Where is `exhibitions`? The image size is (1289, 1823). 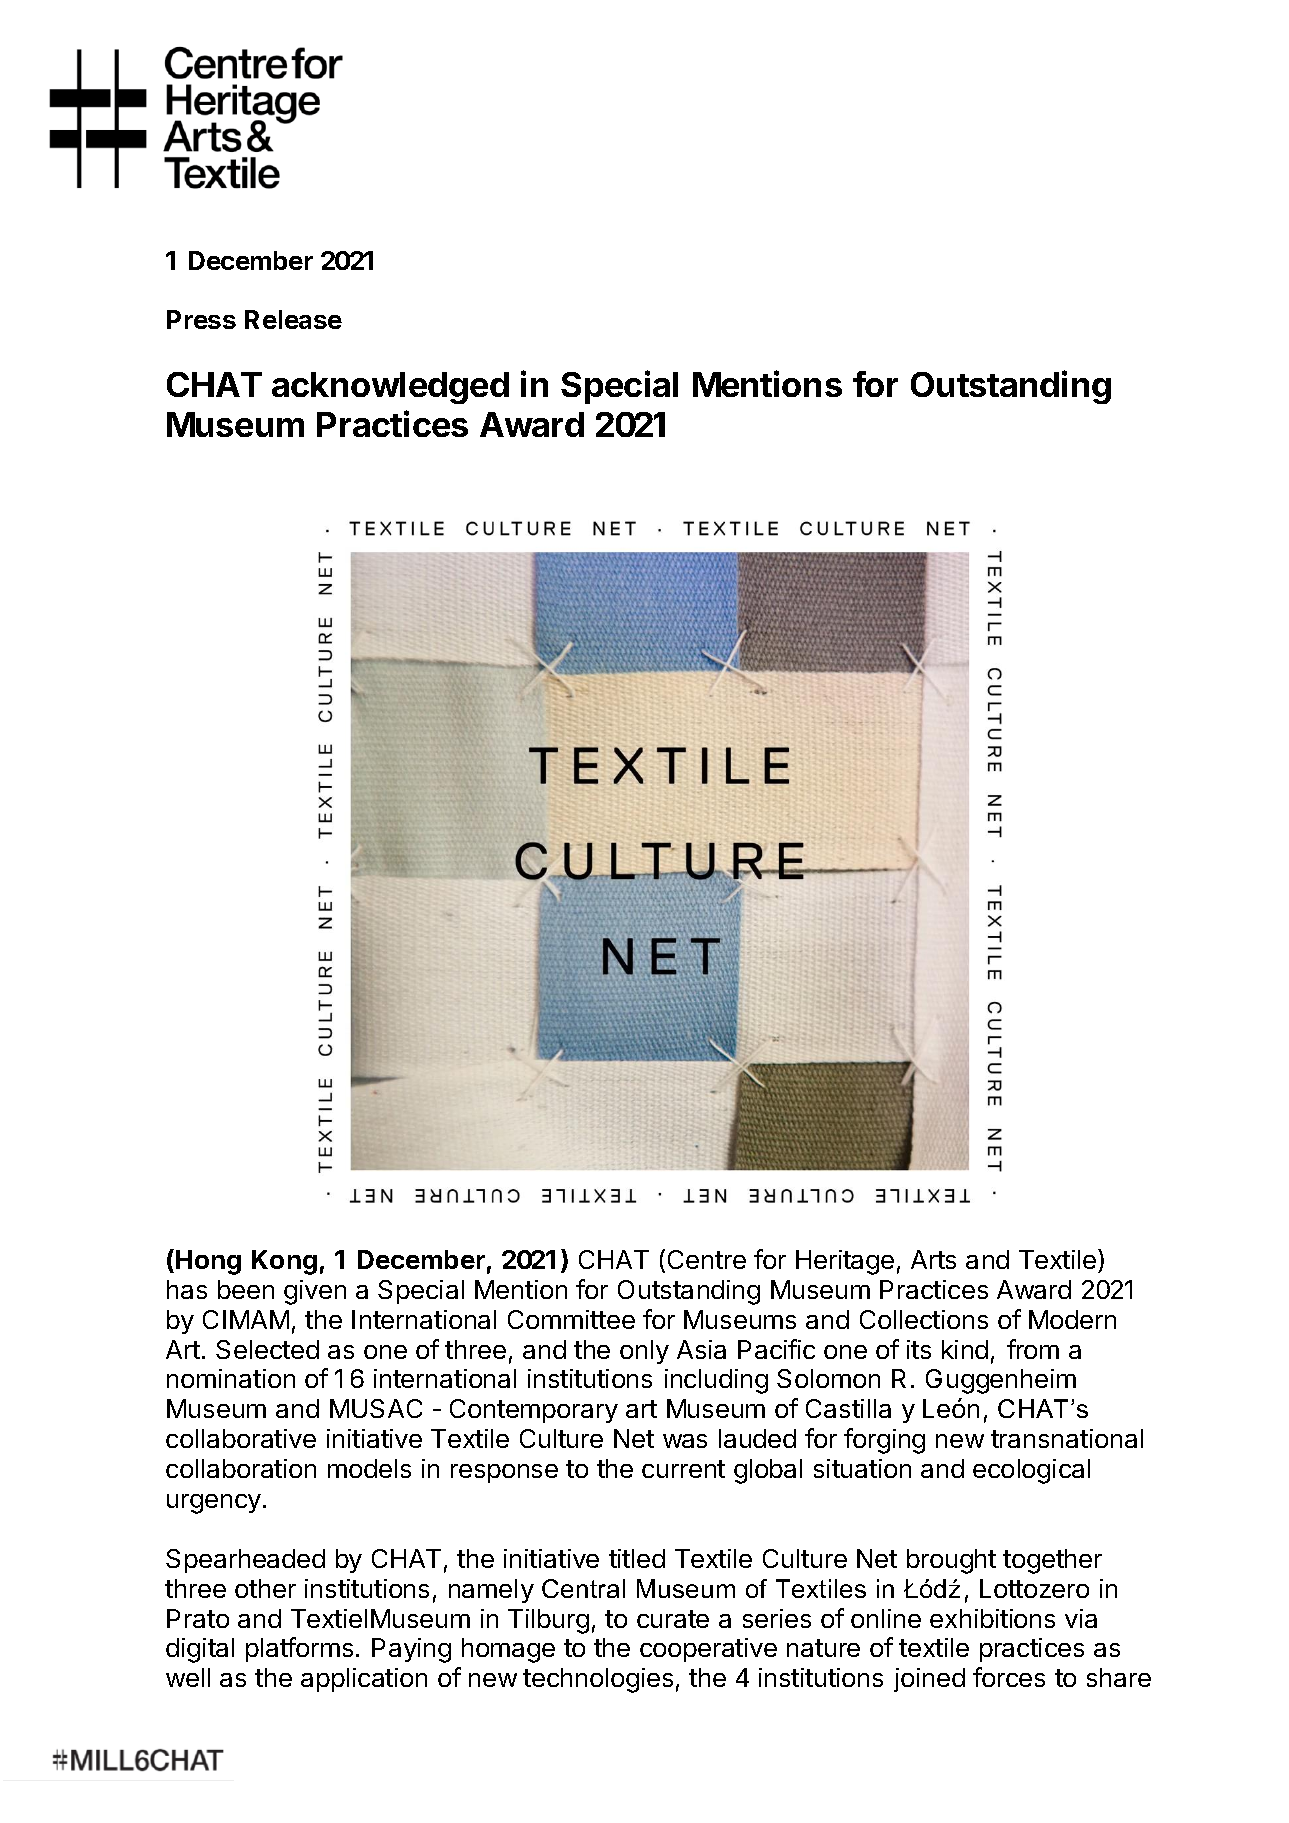 exhibitions is located at coordinates (992, 1618).
